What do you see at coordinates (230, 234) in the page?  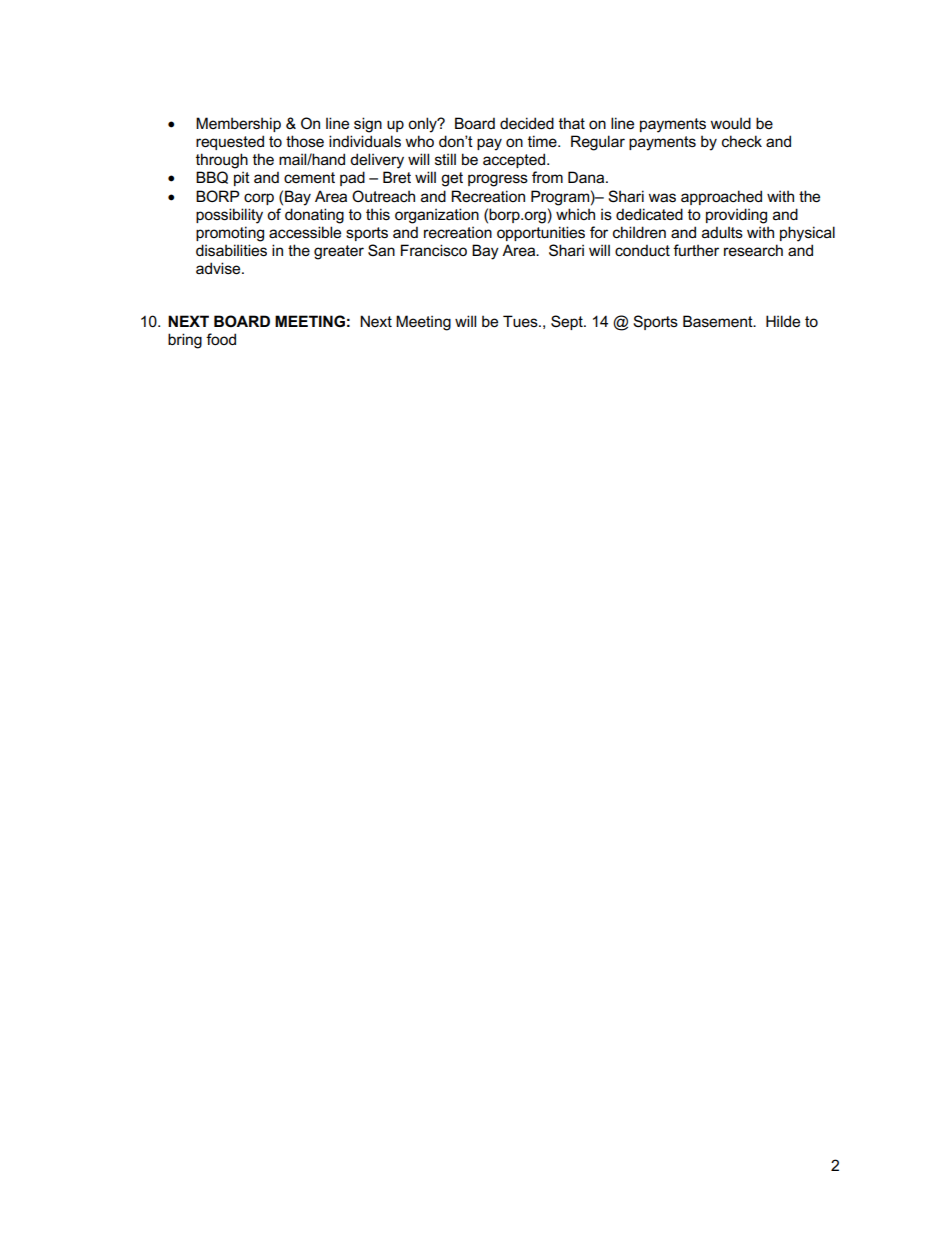 I see `promoting` at bounding box center [230, 234].
